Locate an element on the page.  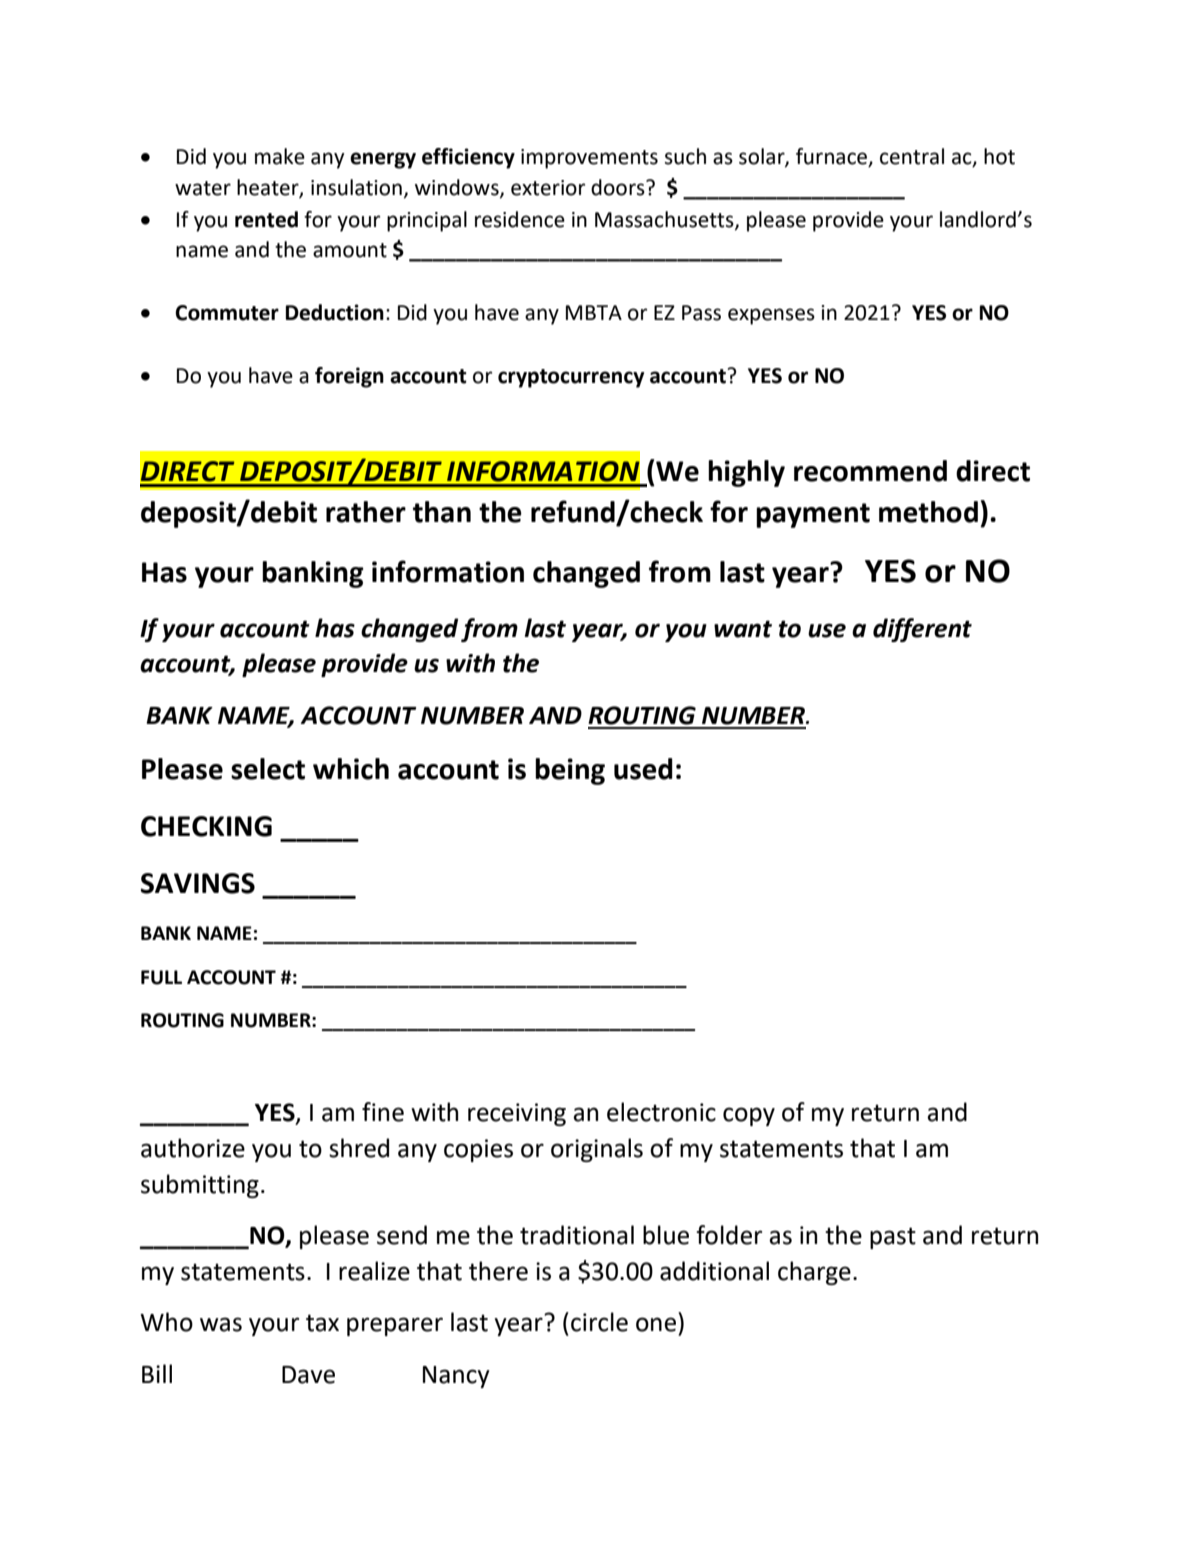
rented is located at coordinates (266, 219).
